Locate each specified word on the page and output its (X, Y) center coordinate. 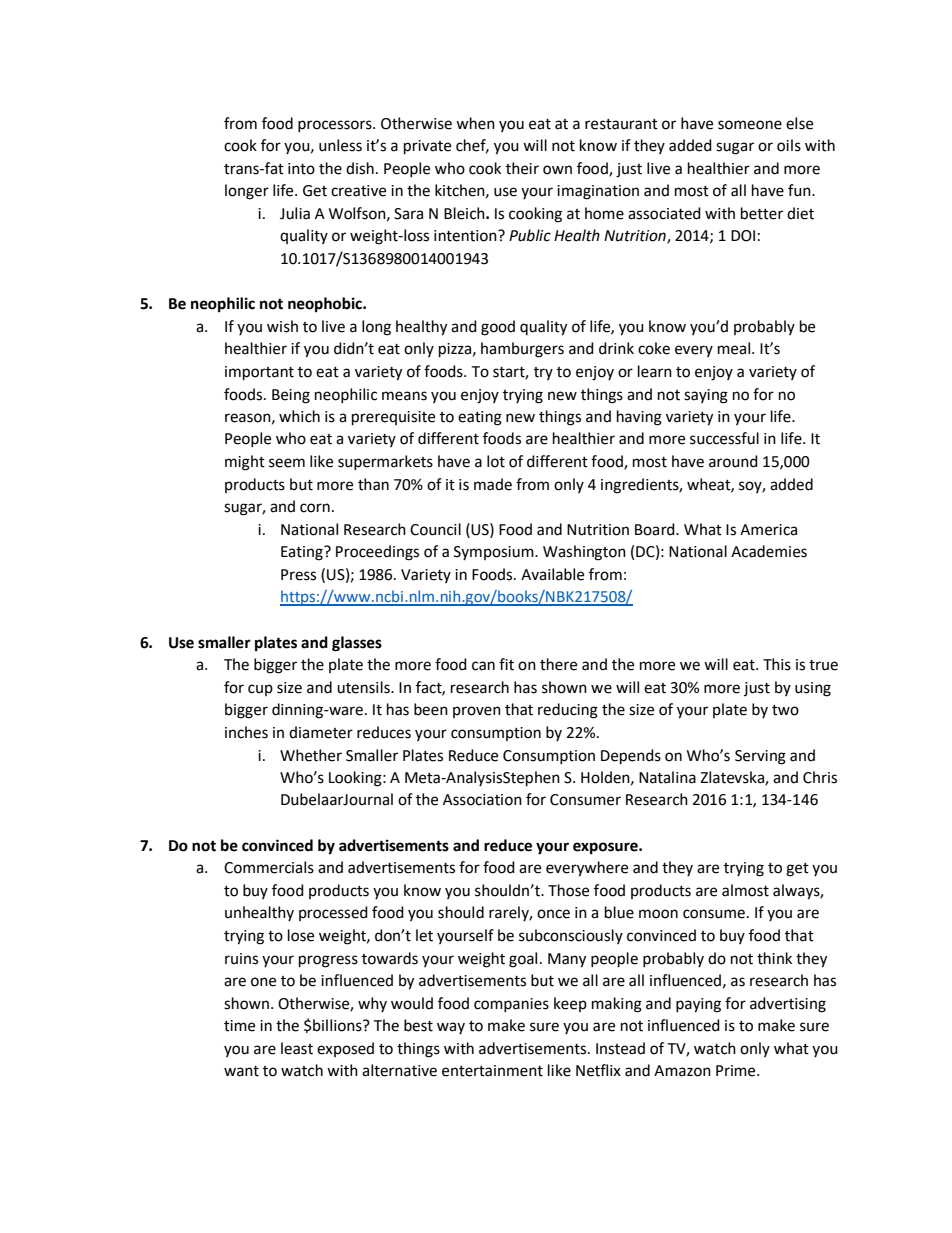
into (301, 169)
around (733, 461)
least (297, 1048)
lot (496, 461)
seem (287, 463)
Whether (311, 755)
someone (750, 125)
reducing (568, 711)
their (522, 168)
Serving (760, 757)
